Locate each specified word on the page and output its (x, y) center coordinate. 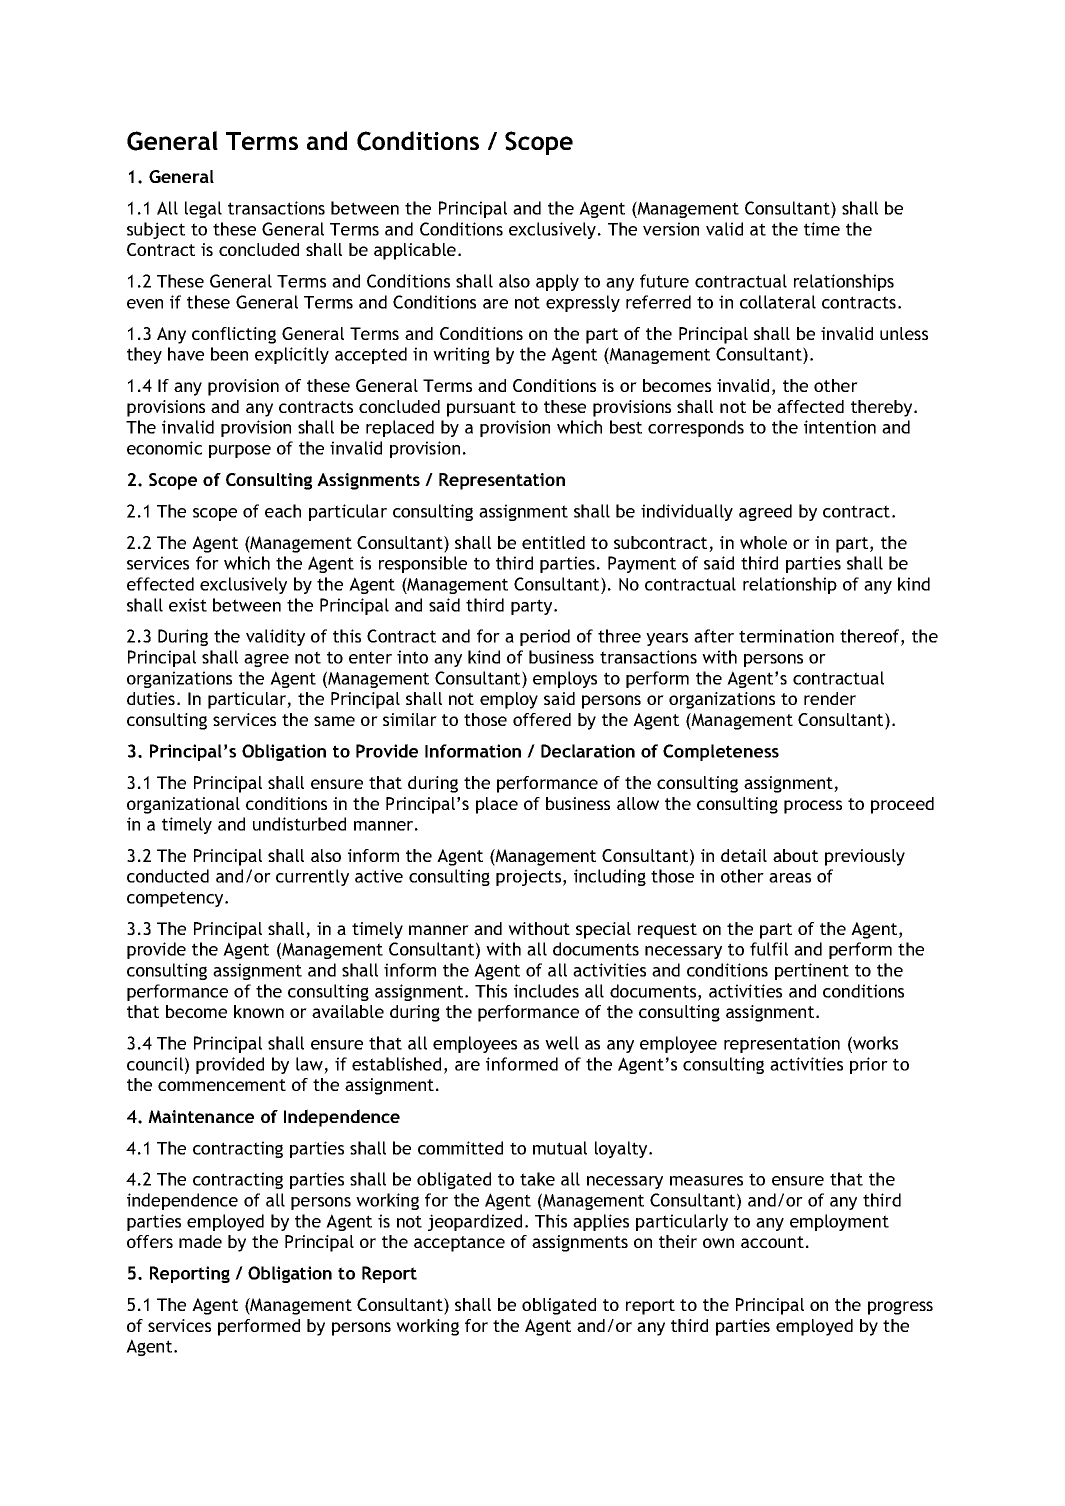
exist (188, 605)
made (200, 1241)
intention (840, 427)
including (610, 877)
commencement (222, 1085)
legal (203, 209)
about (795, 855)
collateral (778, 302)
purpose (240, 451)
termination (786, 636)
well (562, 1043)
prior (869, 1065)
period (545, 637)
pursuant (481, 409)
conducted (168, 876)
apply (557, 282)
